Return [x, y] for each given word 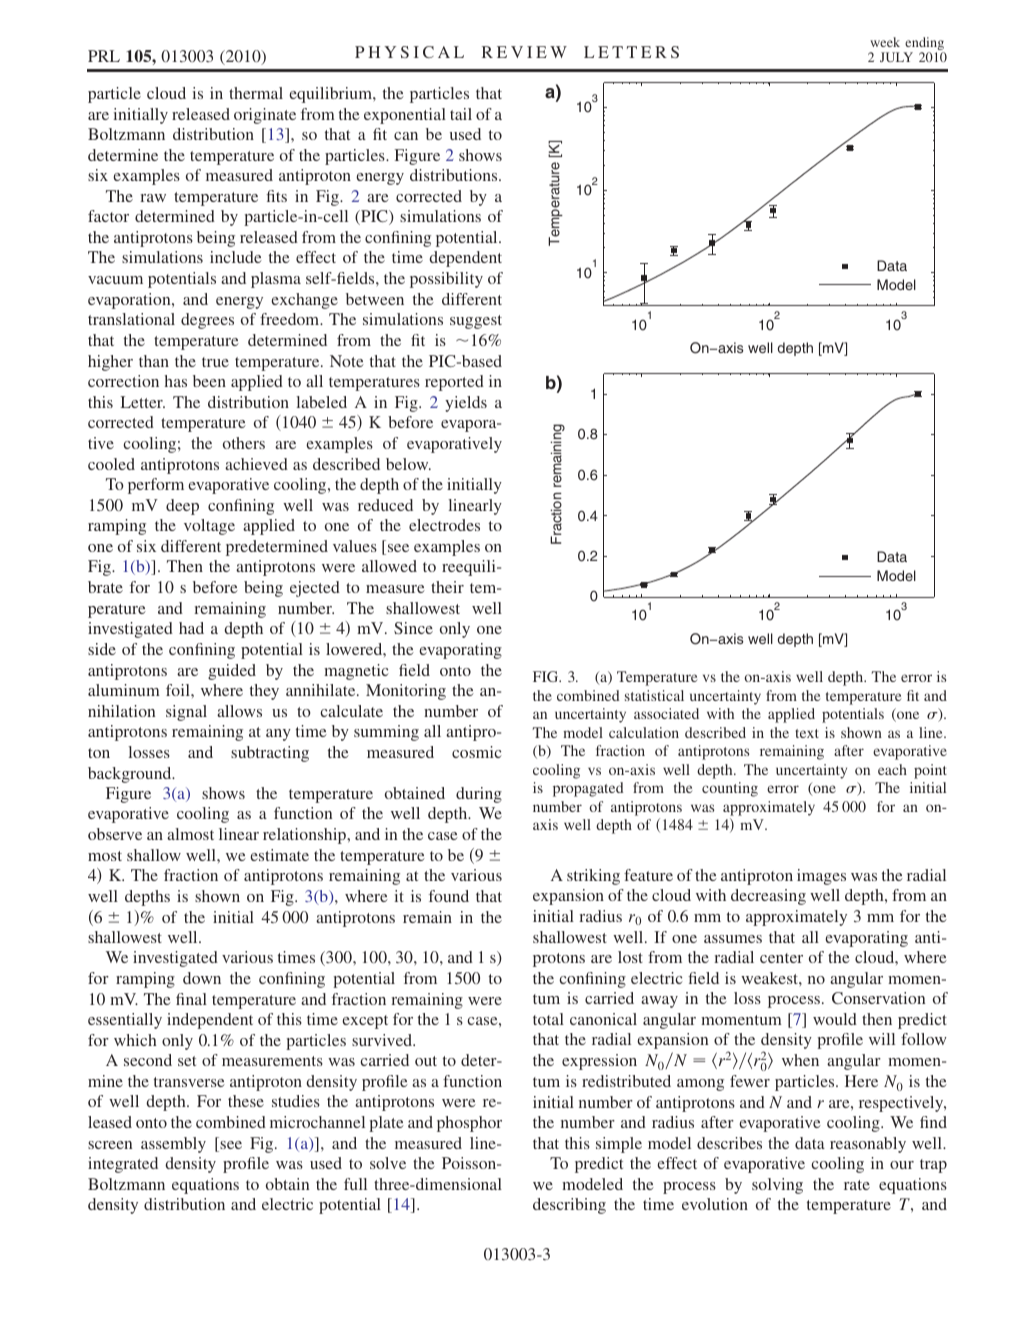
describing [569, 1206]
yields [466, 404]
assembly [173, 1145]
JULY [896, 57]
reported [454, 383]
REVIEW [524, 52]
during [479, 795]
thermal [256, 93]
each [892, 769]
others [244, 443]
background [131, 775]
